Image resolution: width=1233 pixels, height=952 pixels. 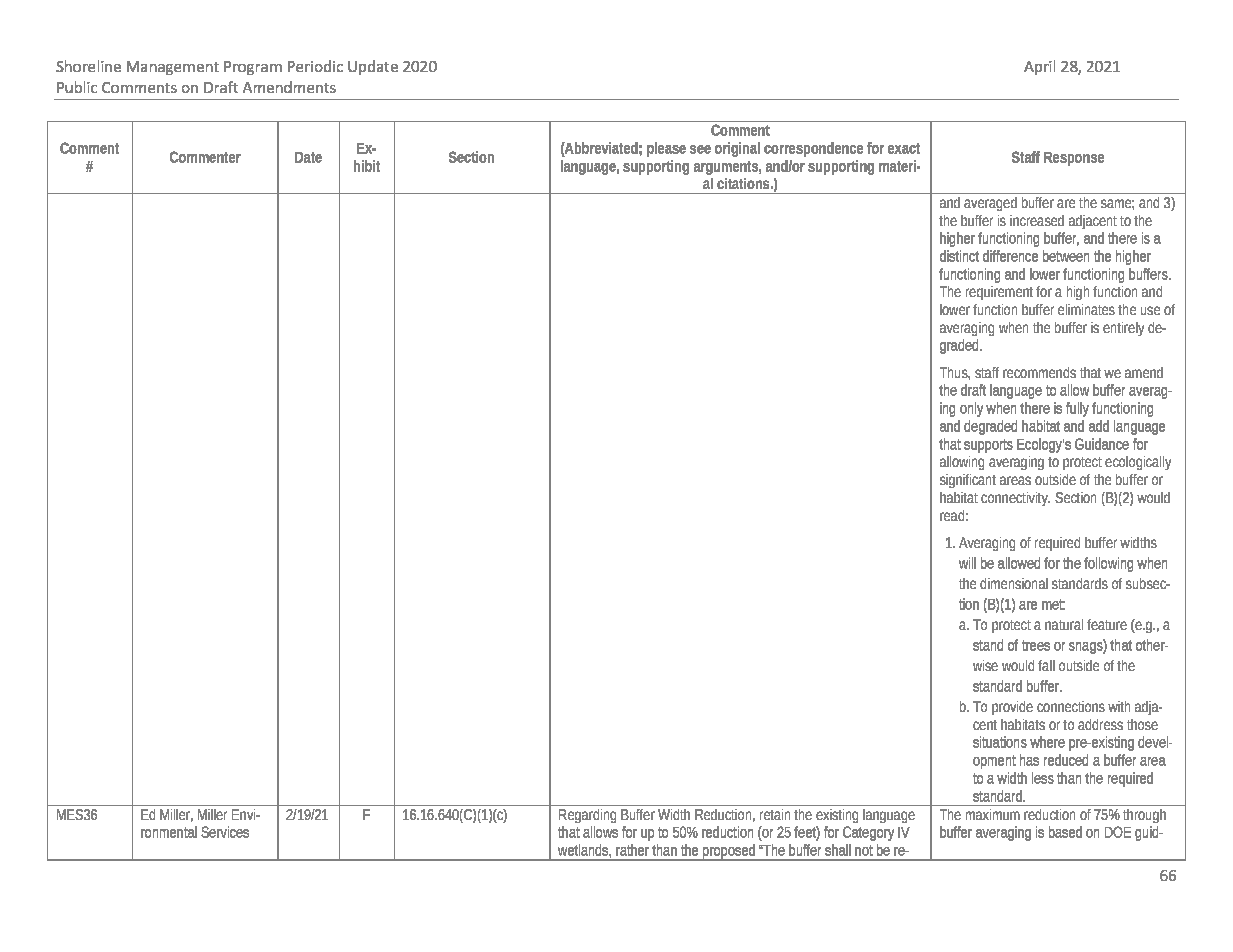 What do you see at coordinates (173, 68) in the screenshot?
I see `Management` at bounding box center [173, 68].
